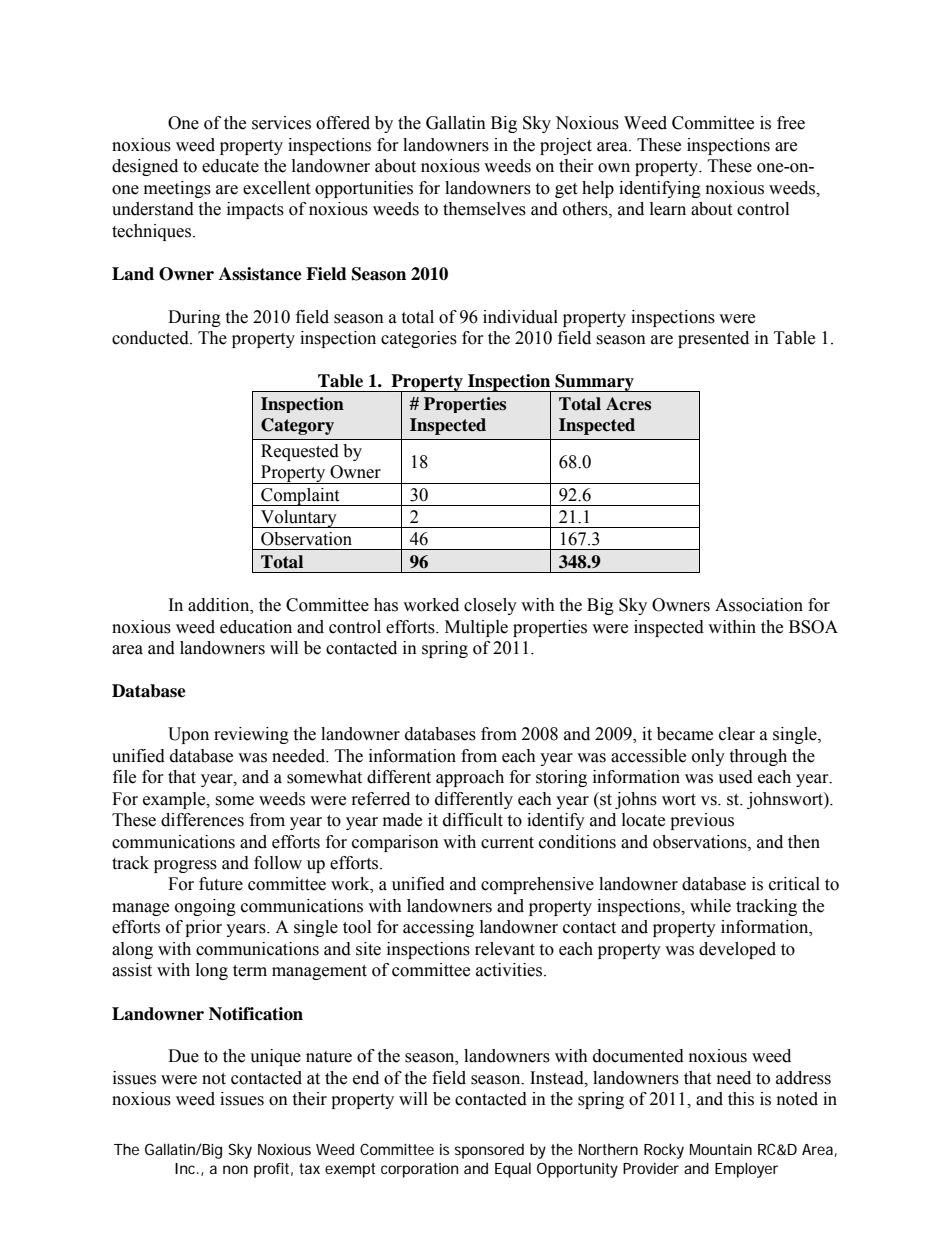 Image resolution: width=952 pixels, height=1233 pixels. What do you see at coordinates (490, 606) in the document?
I see `closely` at bounding box center [490, 606].
